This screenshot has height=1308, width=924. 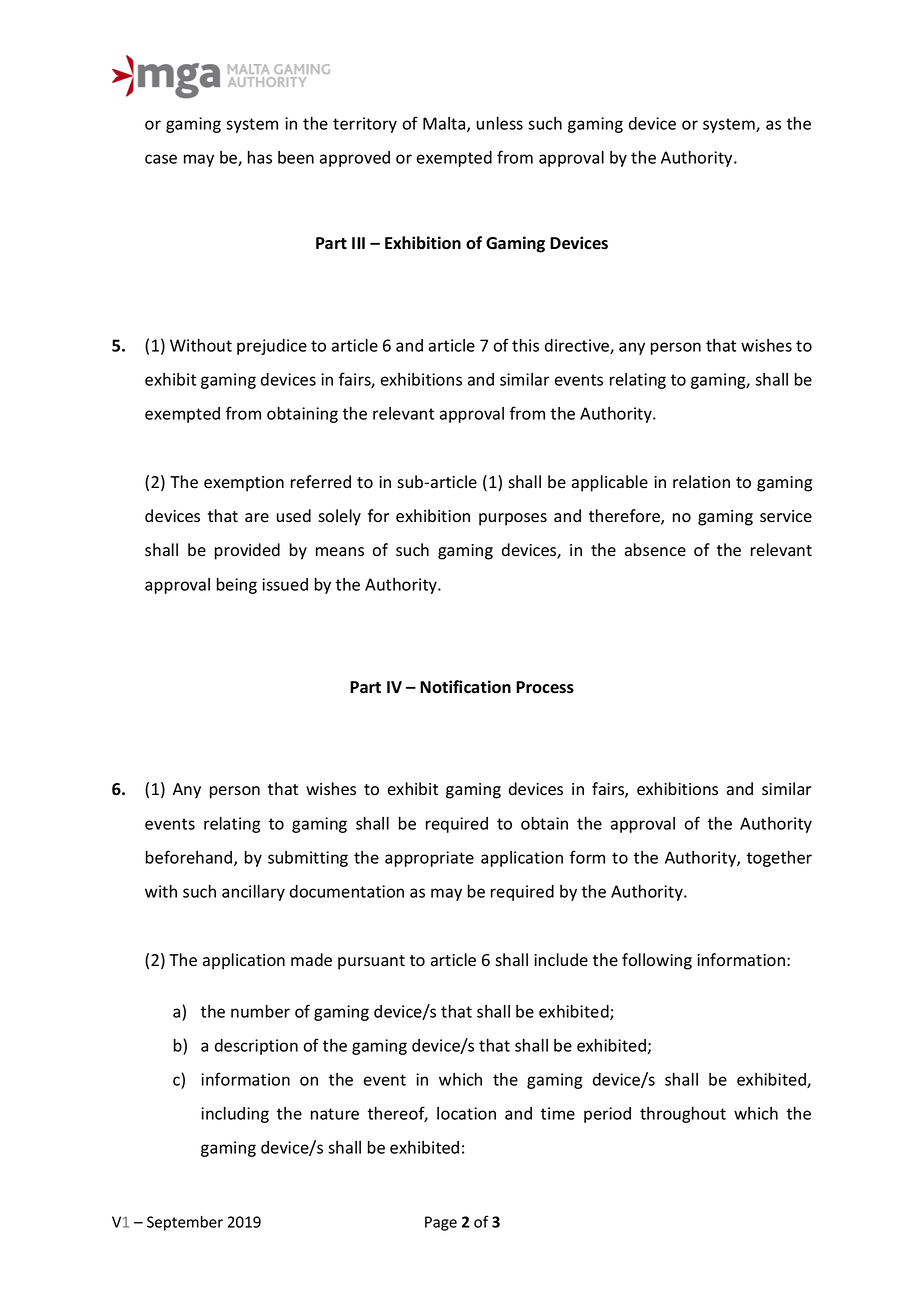 I want to click on include, so click(x=561, y=959).
